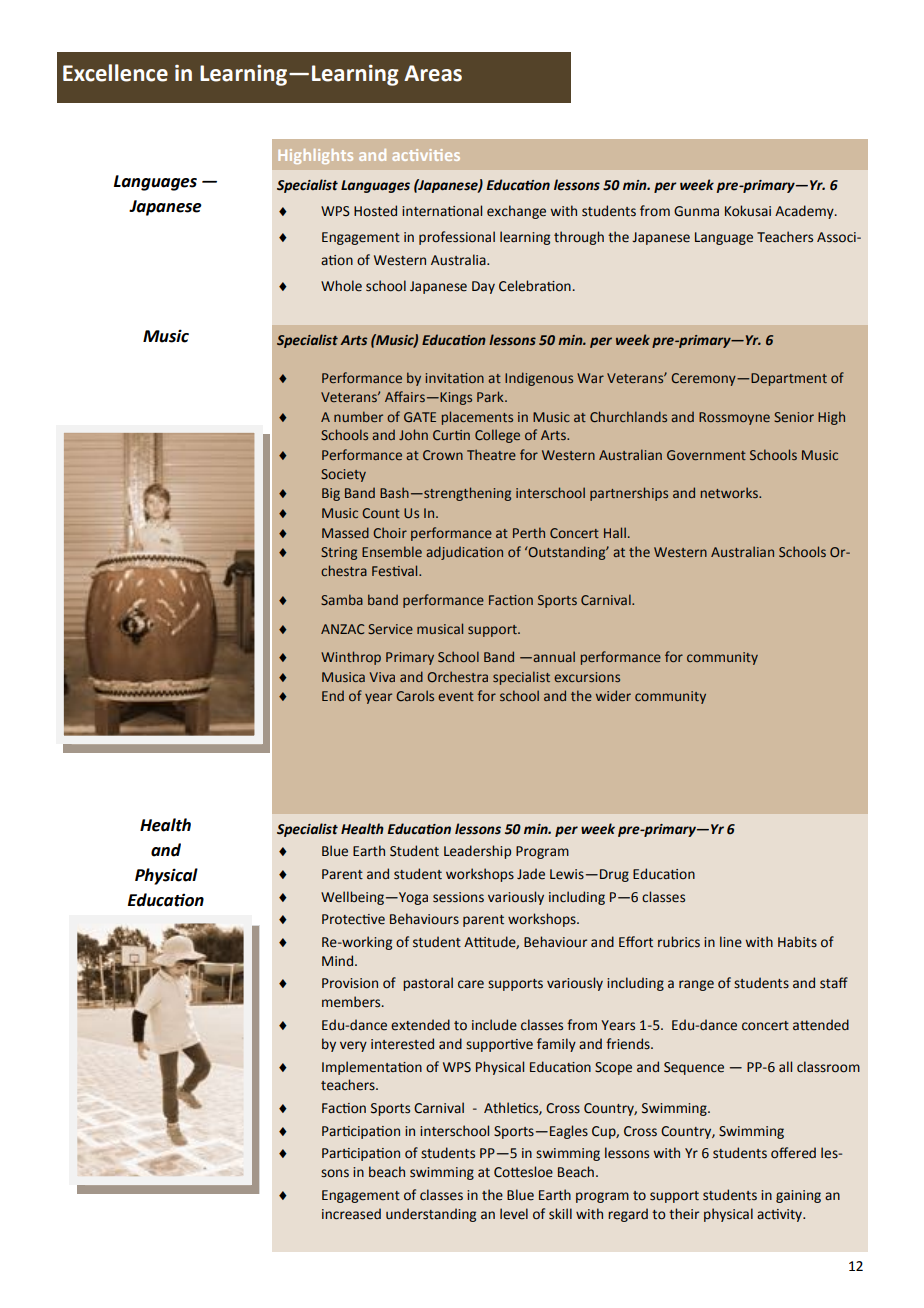  I want to click on wider, so click(613, 695).
